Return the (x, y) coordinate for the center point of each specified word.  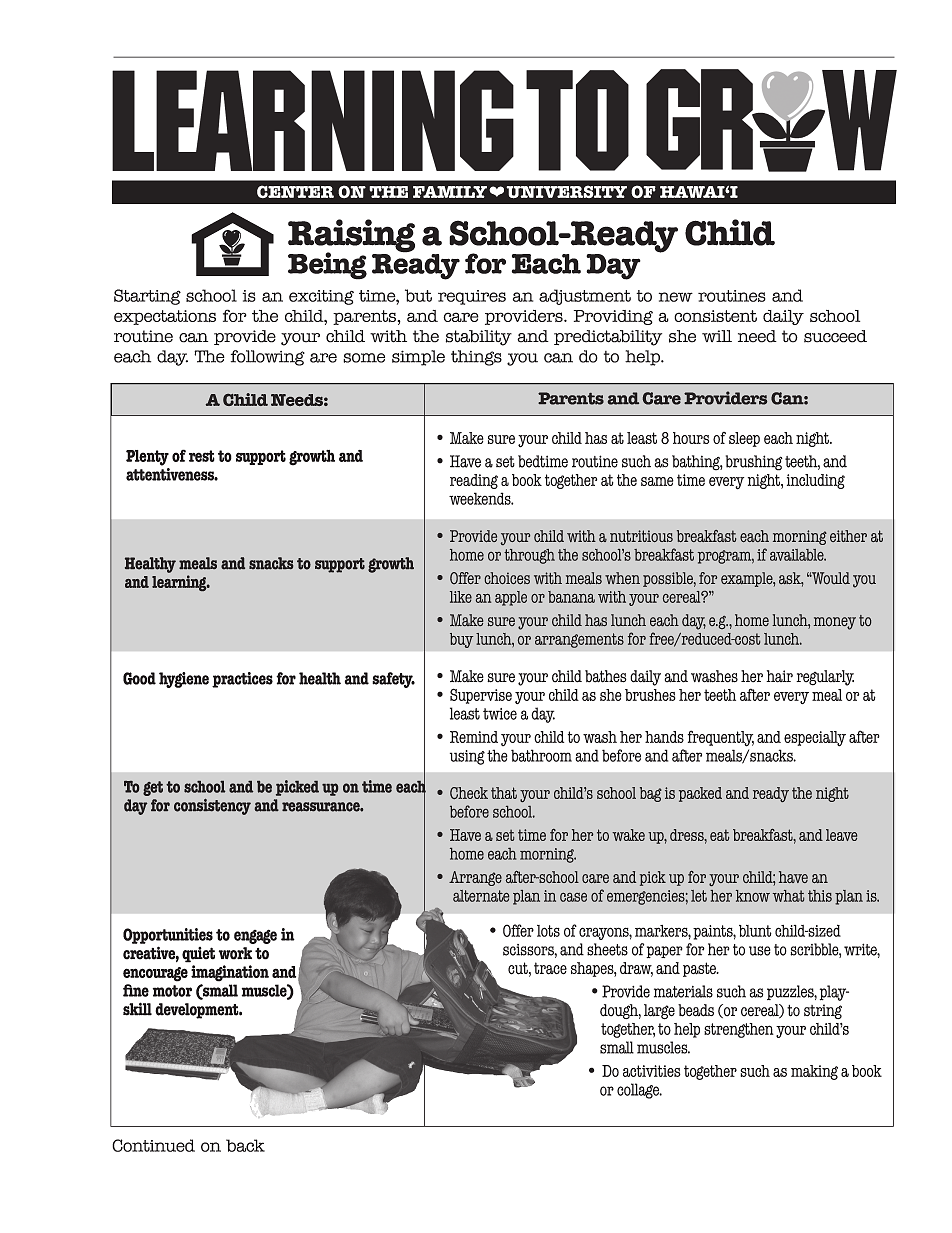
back (245, 1145)
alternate (481, 896)
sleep (744, 439)
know (753, 896)
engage (255, 936)
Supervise (481, 696)
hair (779, 676)
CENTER (295, 191)
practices (242, 680)
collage (639, 1091)
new (676, 297)
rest (202, 456)
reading (474, 481)
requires (472, 297)
